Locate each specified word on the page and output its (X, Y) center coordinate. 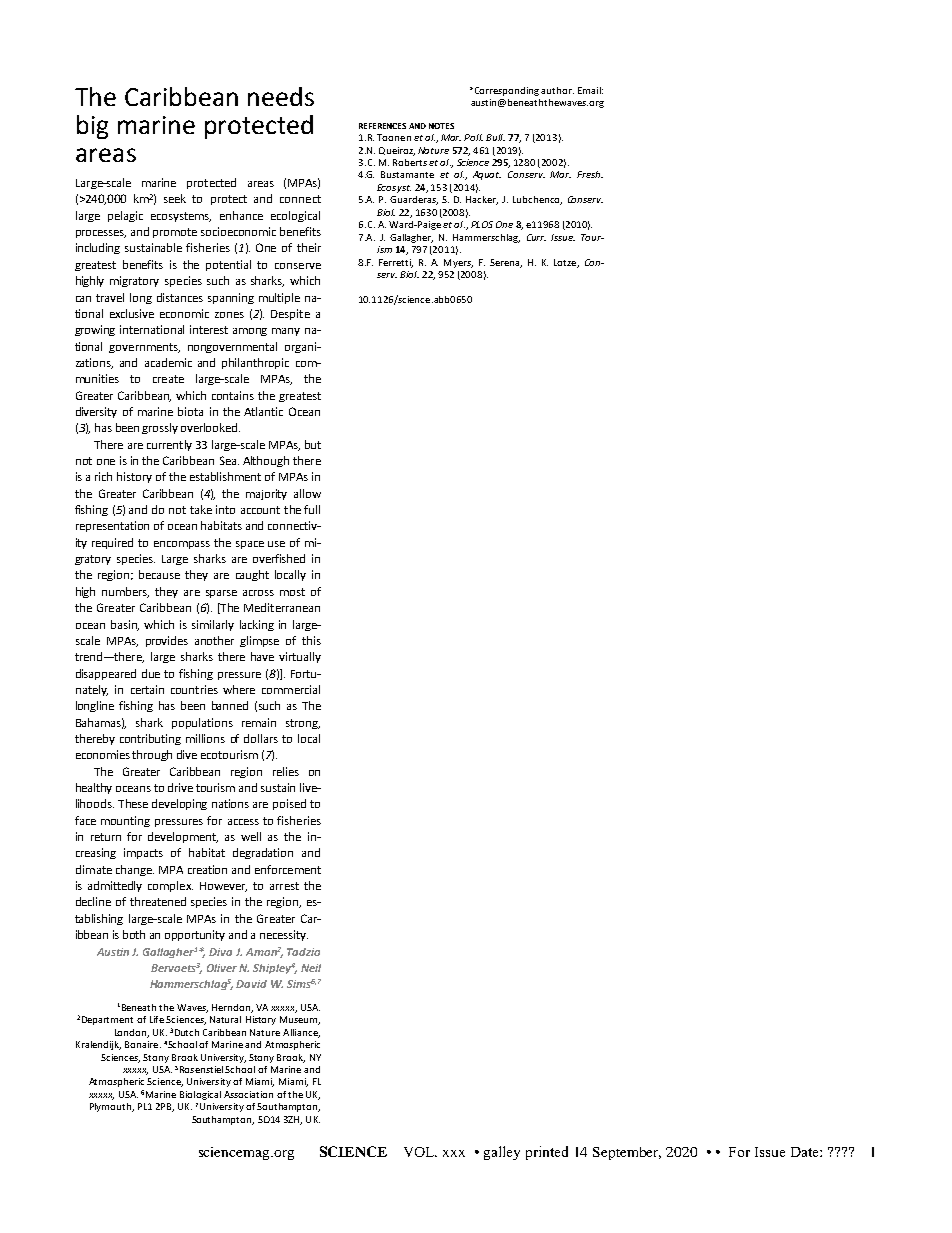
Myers (458, 263)
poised (289, 804)
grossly (160, 428)
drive (180, 787)
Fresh (590, 174)
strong (303, 724)
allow (307, 493)
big (92, 127)
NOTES (441, 126)
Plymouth (112, 1107)
